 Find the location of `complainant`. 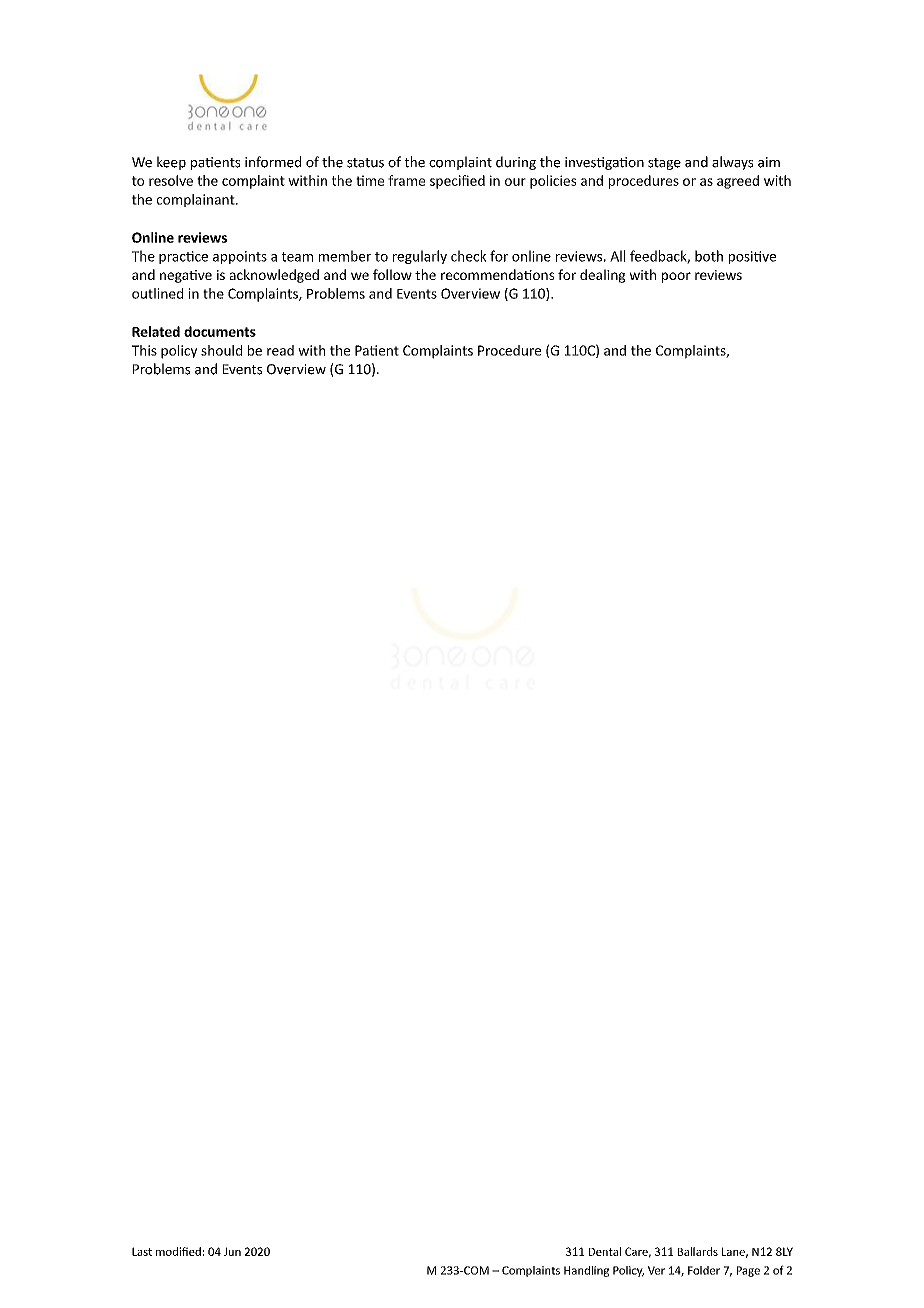

complainant is located at coordinates (197, 200).
